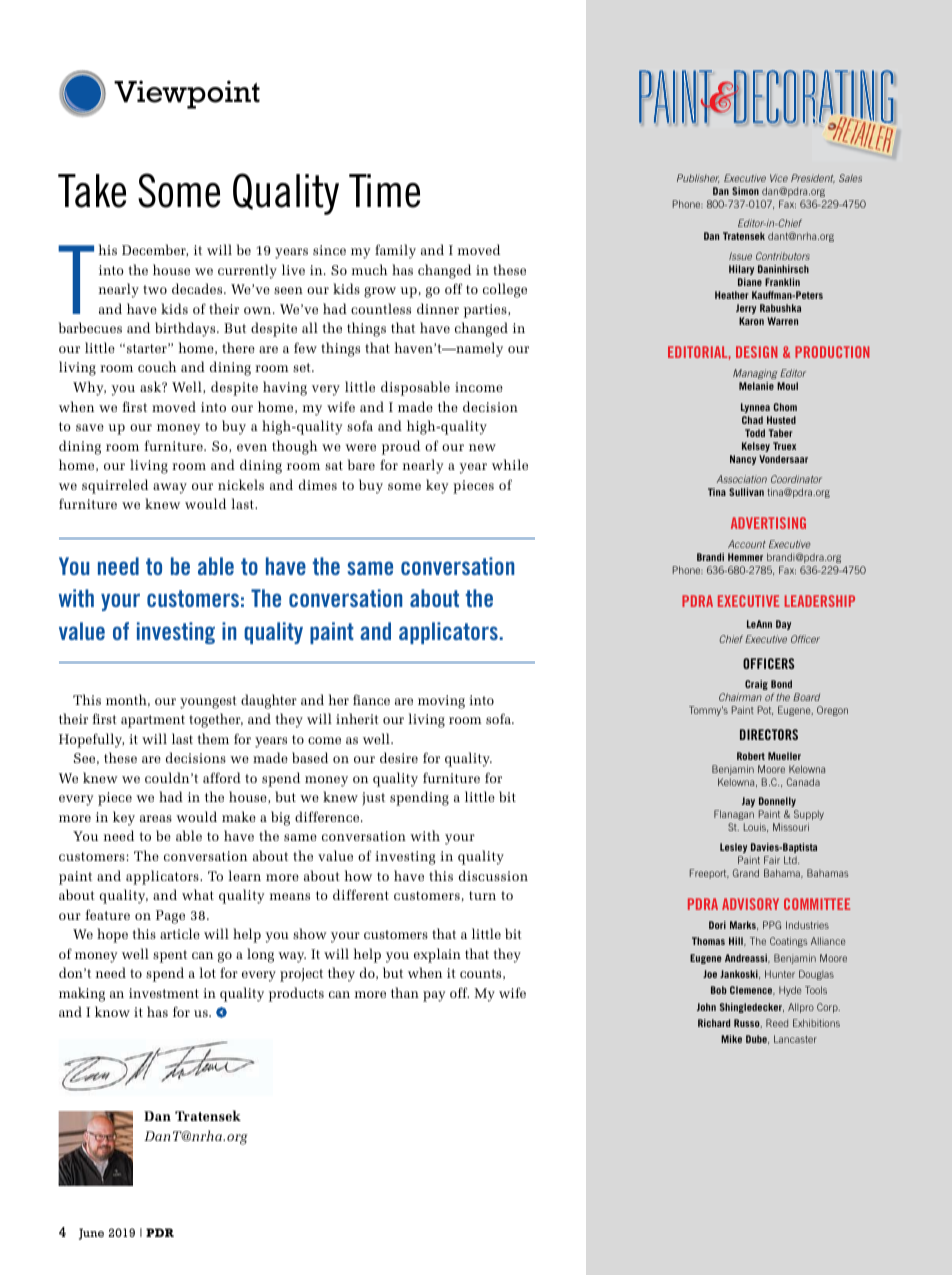 The image size is (952, 1275). I want to click on Vice, so click(779, 178).
